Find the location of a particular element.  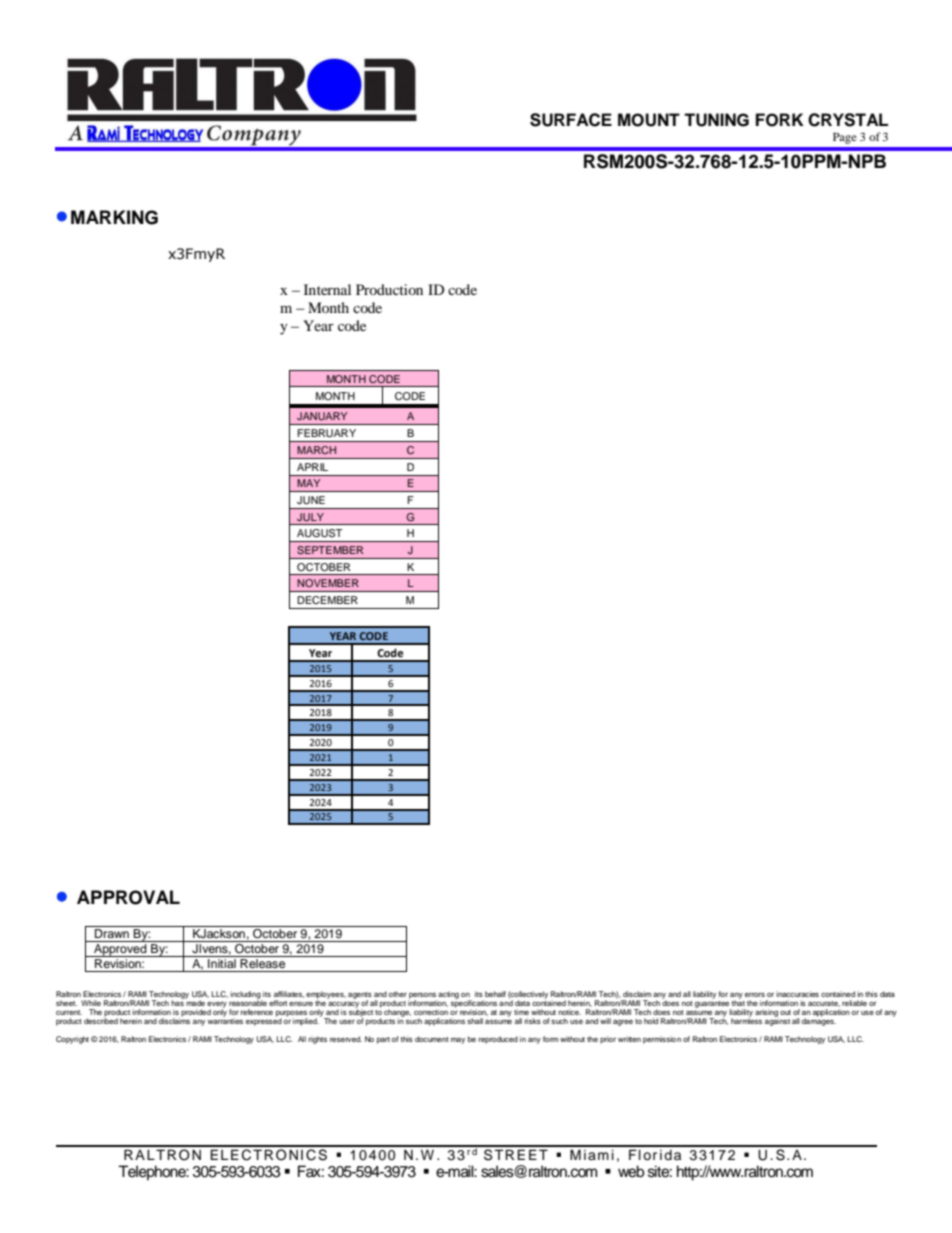

acting is located at coordinates (448, 996).
